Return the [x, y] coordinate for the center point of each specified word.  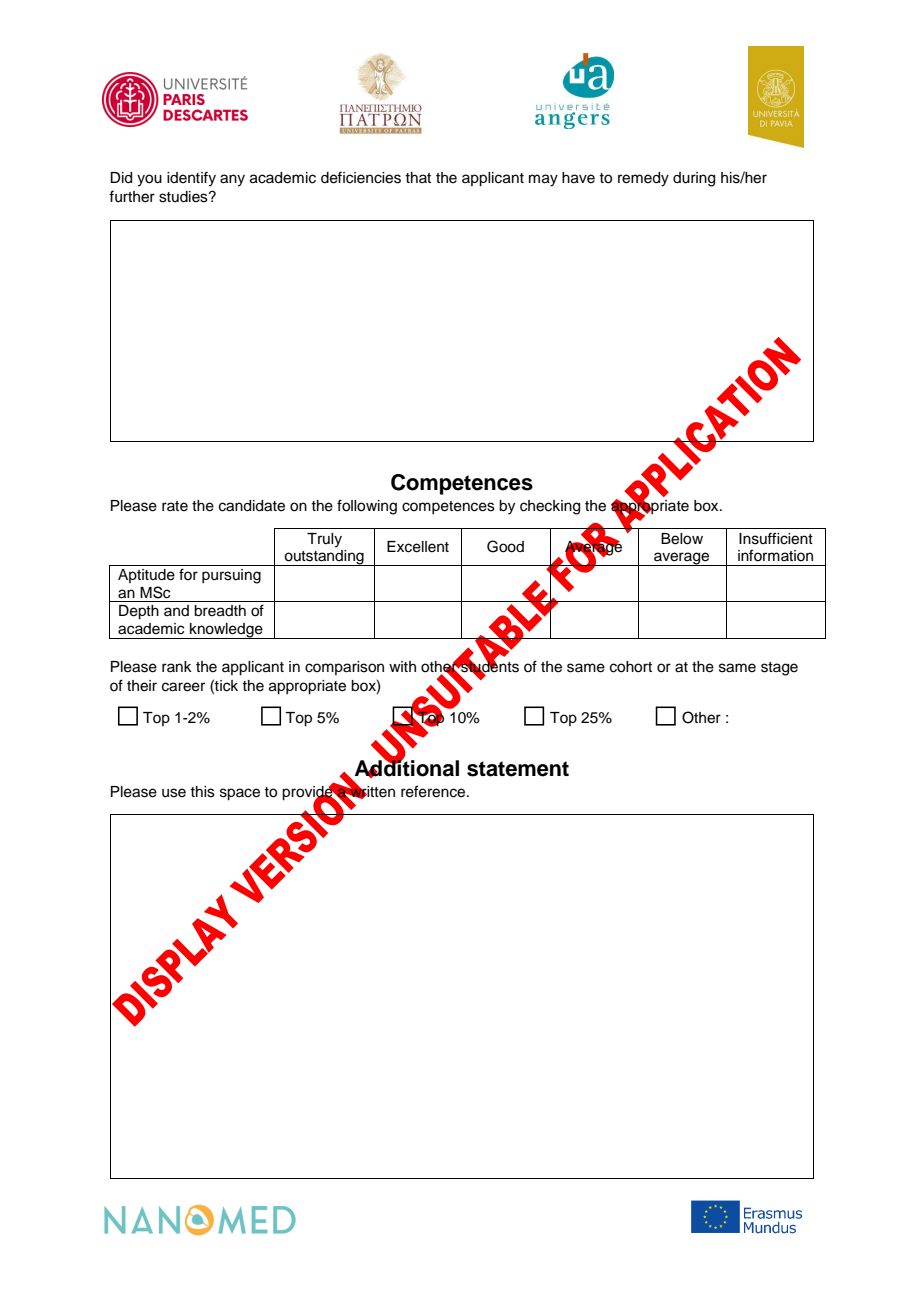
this [202, 792]
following [367, 507]
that [418, 177]
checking [550, 507]
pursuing [231, 576]
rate [175, 506]
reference [434, 791]
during [694, 179]
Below [682, 539]
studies [184, 197]
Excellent [418, 547]
